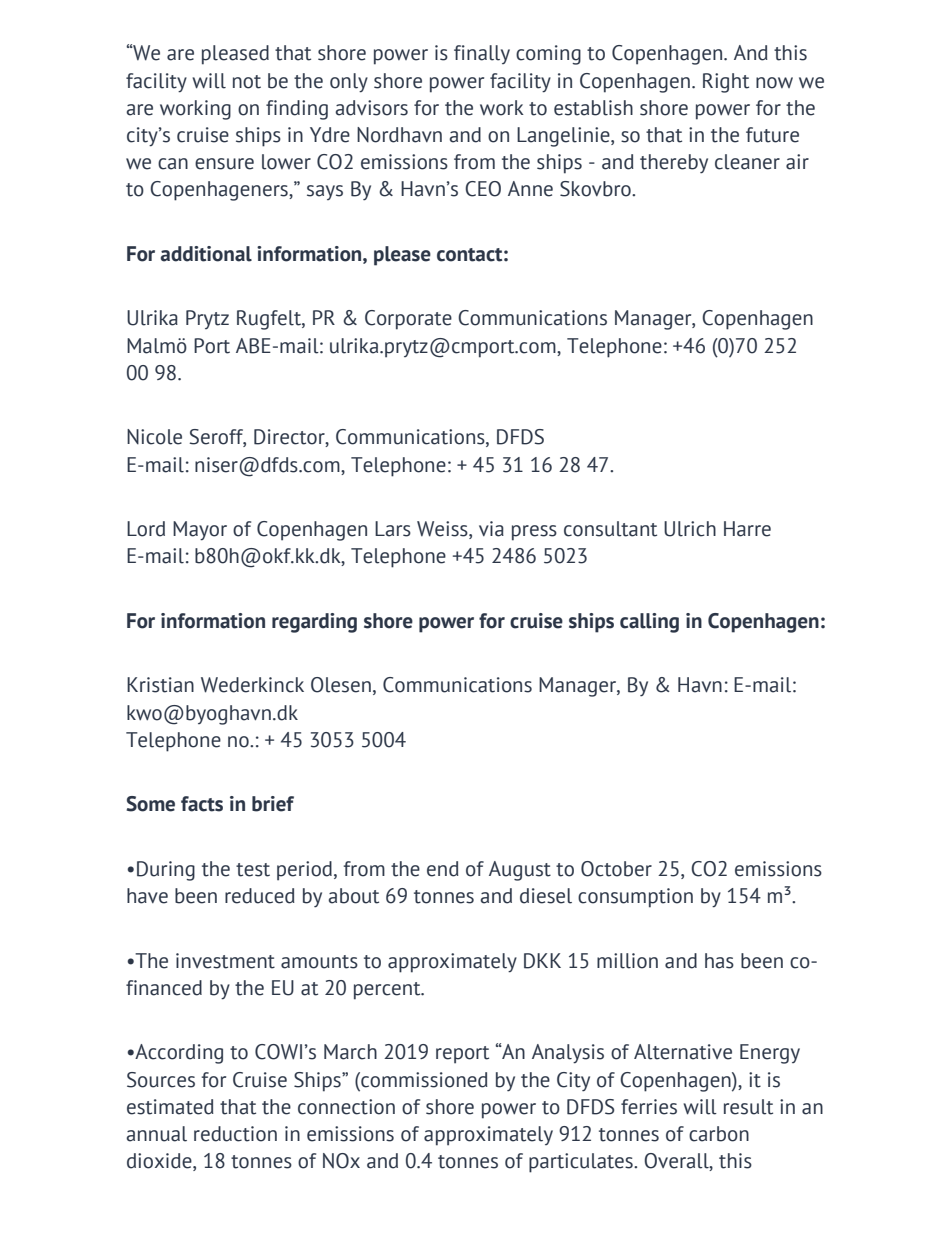  I want to click on facts, so click(202, 804).
